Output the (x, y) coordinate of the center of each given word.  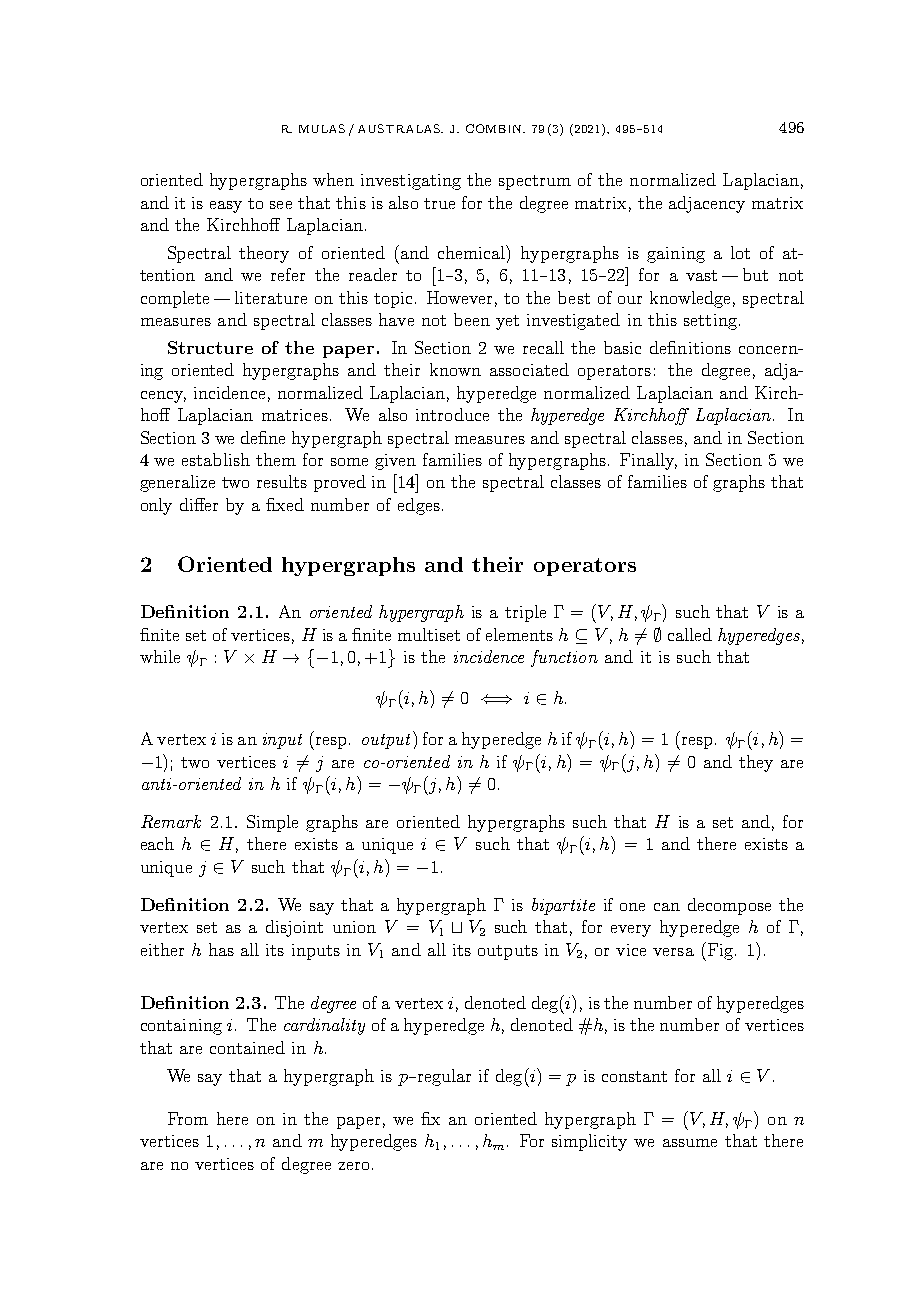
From (188, 1118)
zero (353, 1166)
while (160, 656)
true (439, 203)
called (690, 634)
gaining (676, 255)
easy (226, 207)
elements (519, 634)
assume (690, 1143)
